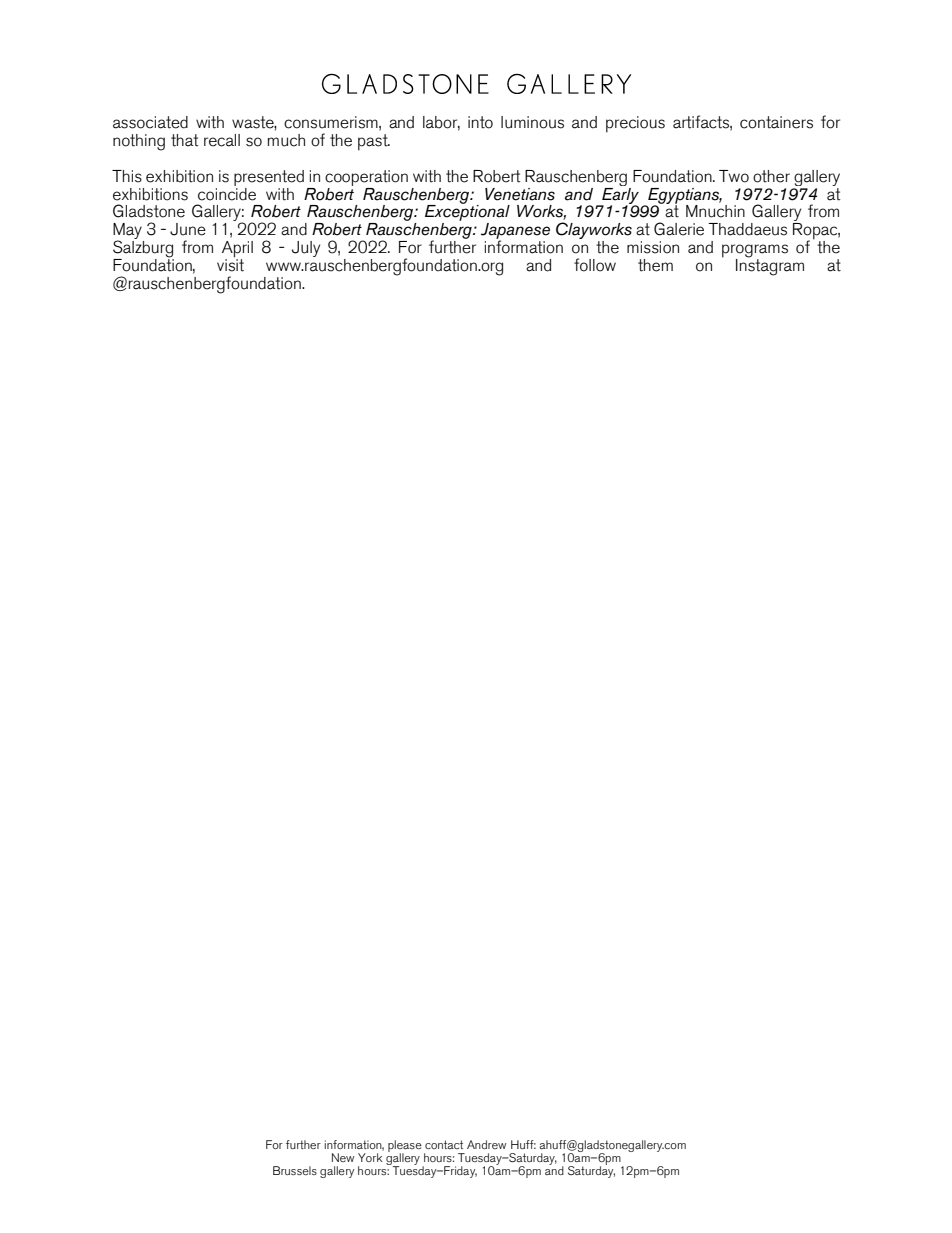 Image resolution: width=952 pixels, height=1233 pixels. I want to click on Brussels, so click(295, 1170).
